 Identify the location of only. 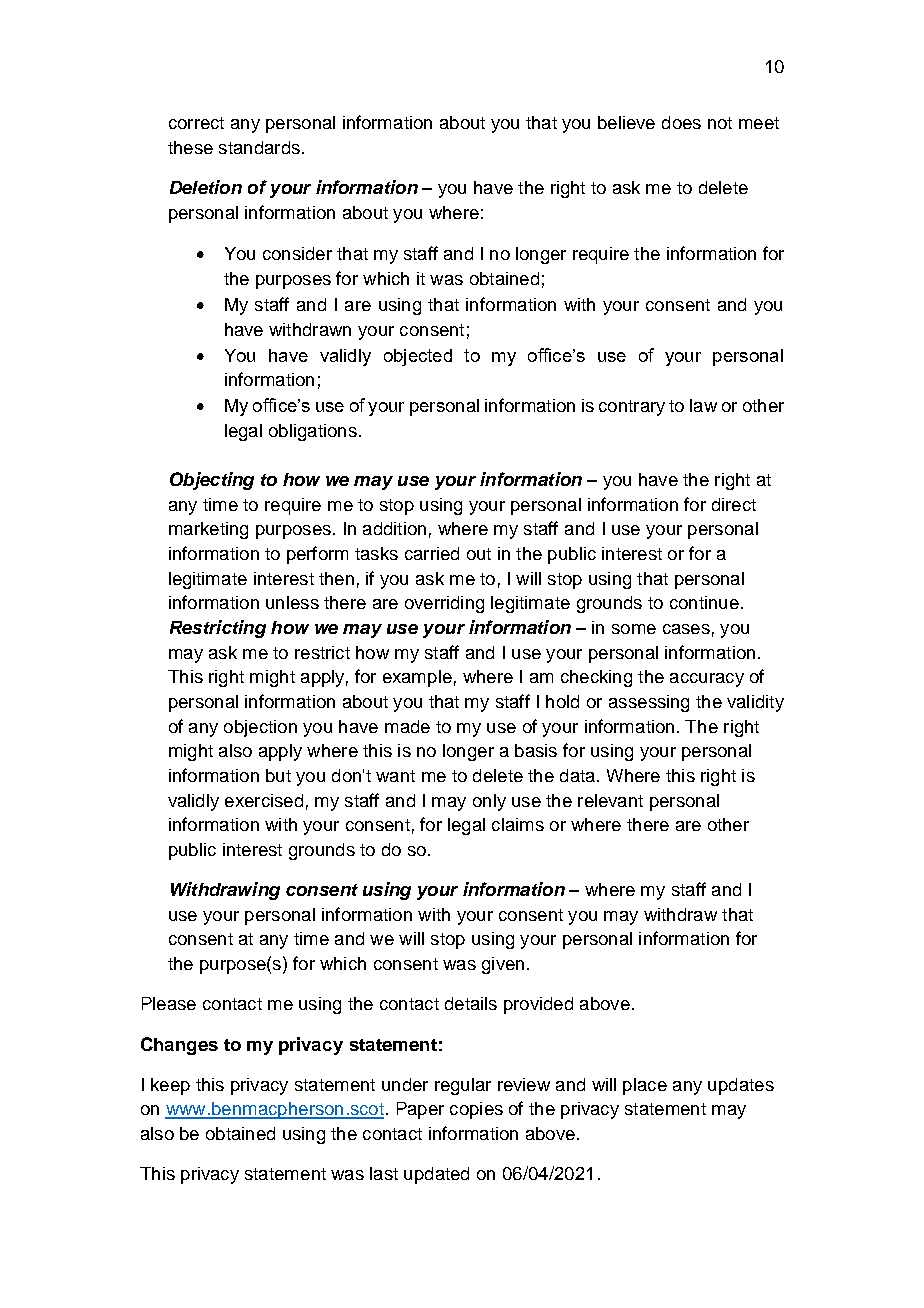
(489, 802).
